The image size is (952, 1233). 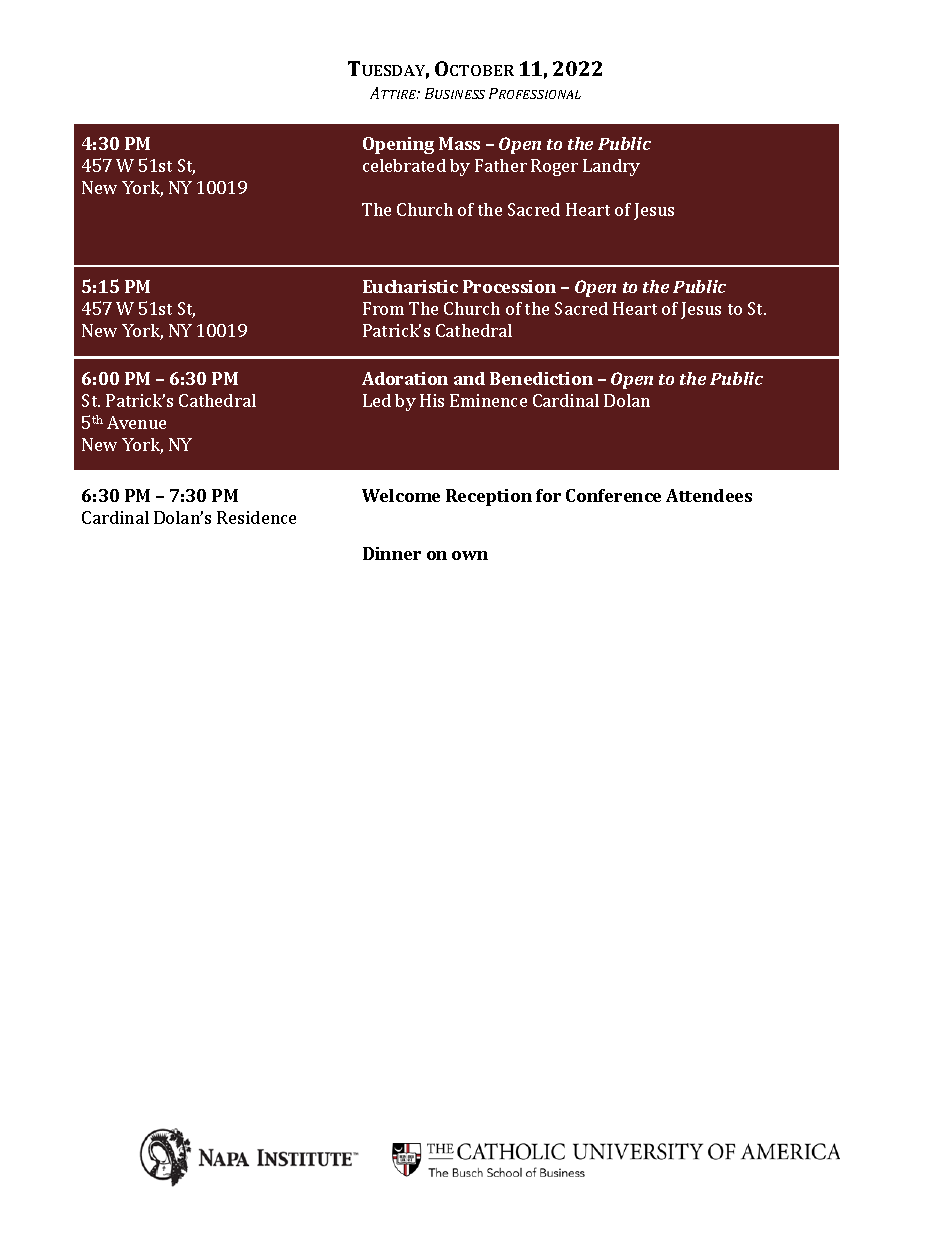 What do you see at coordinates (410, 286) in the screenshot?
I see `Eucharistic` at bounding box center [410, 286].
